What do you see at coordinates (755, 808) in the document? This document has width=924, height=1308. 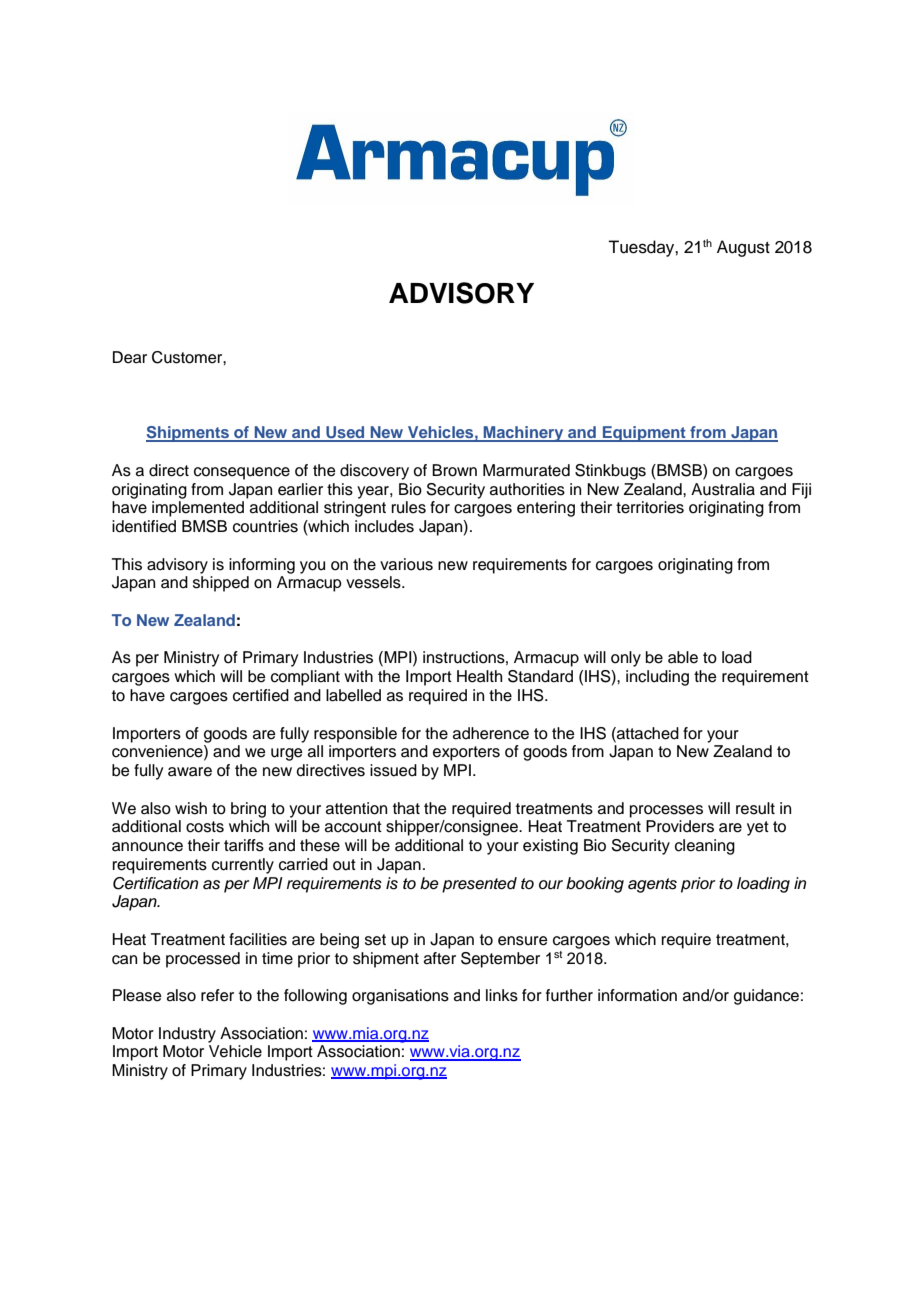 I see `result` at bounding box center [755, 808].
